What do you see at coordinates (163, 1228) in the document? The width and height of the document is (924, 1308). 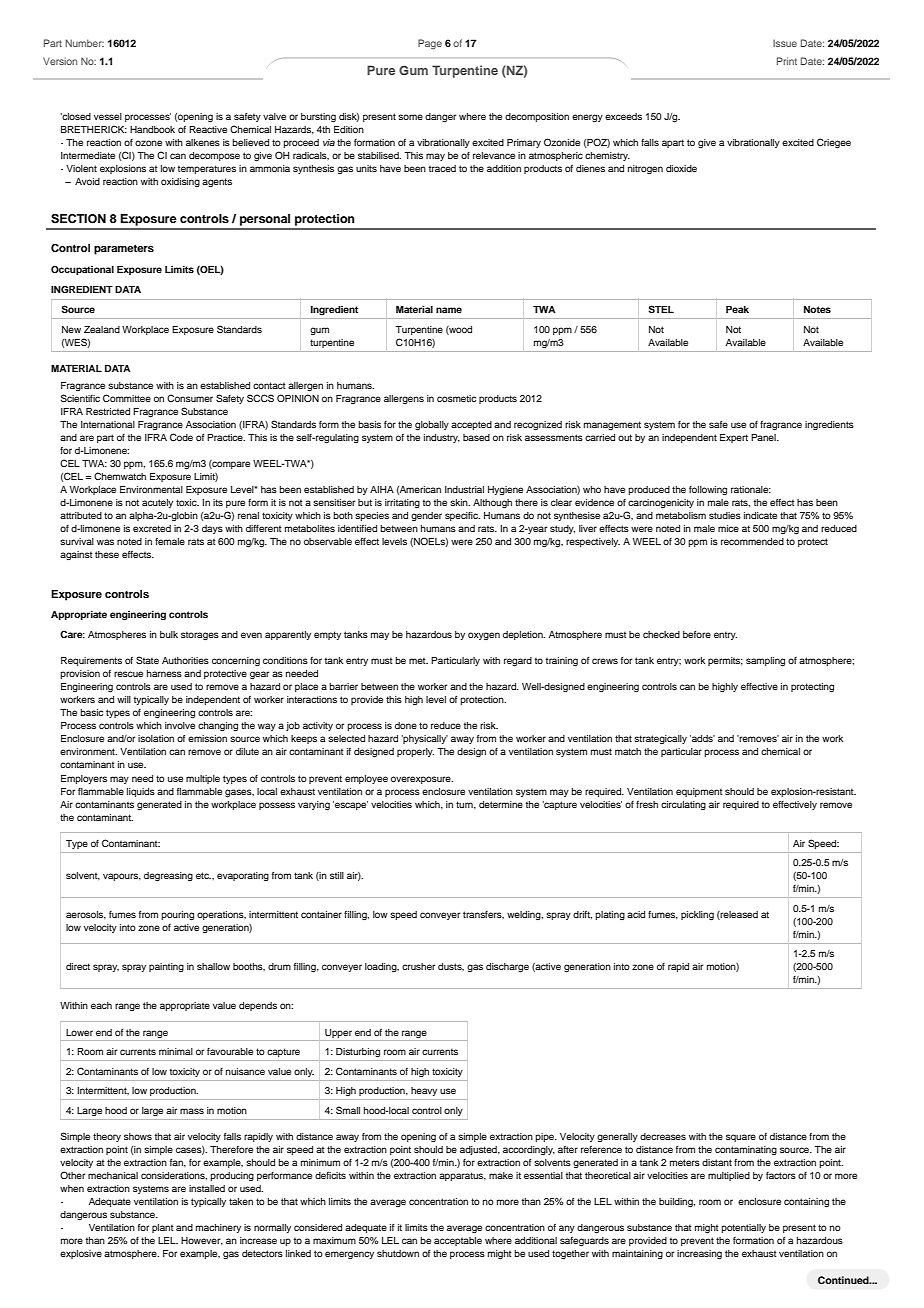 I see `plant` at bounding box center [163, 1228].
